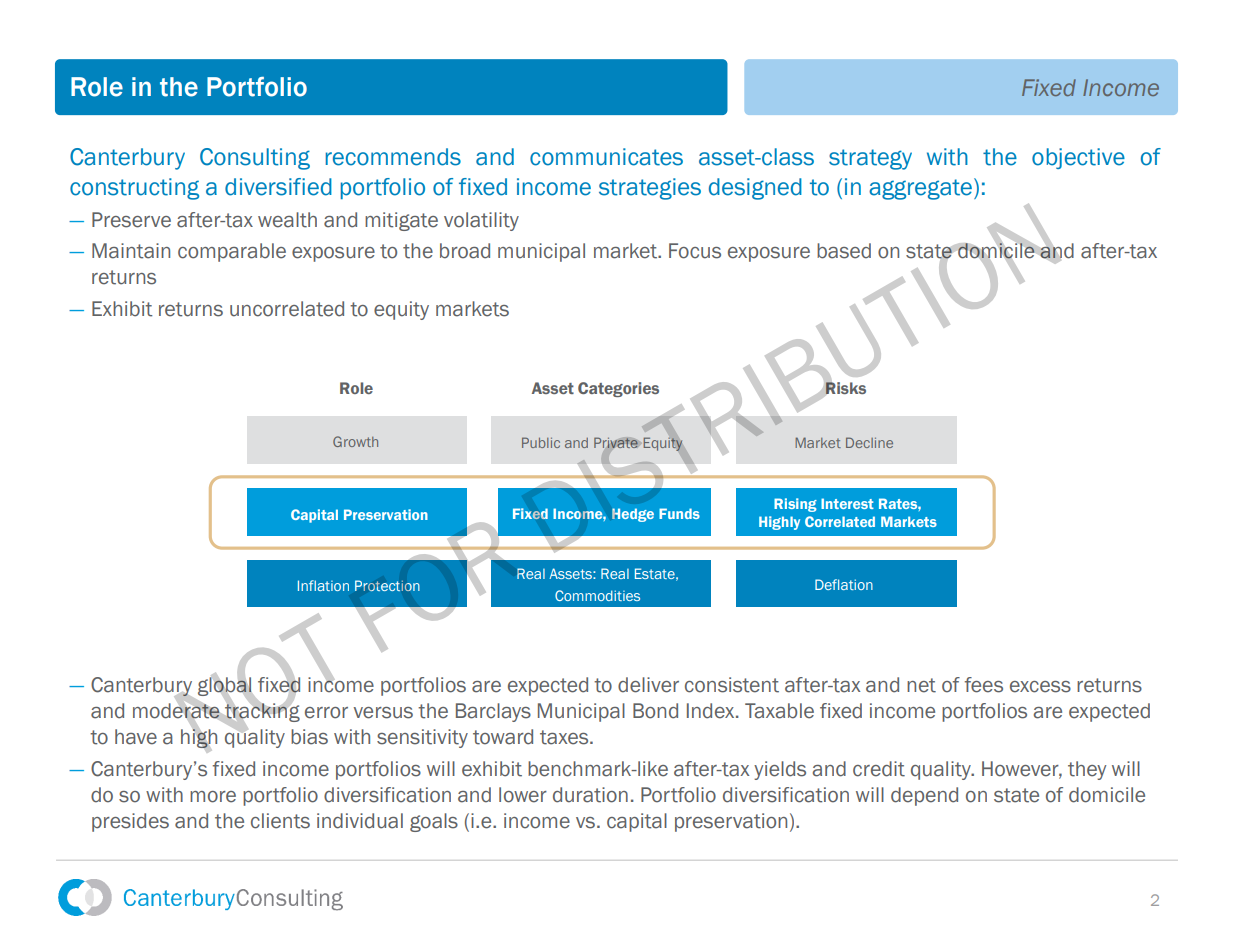 The image size is (1233, 952). Describe the element at coordinates (633, 515) in the screenshot. I see `Hedge` at that location.
